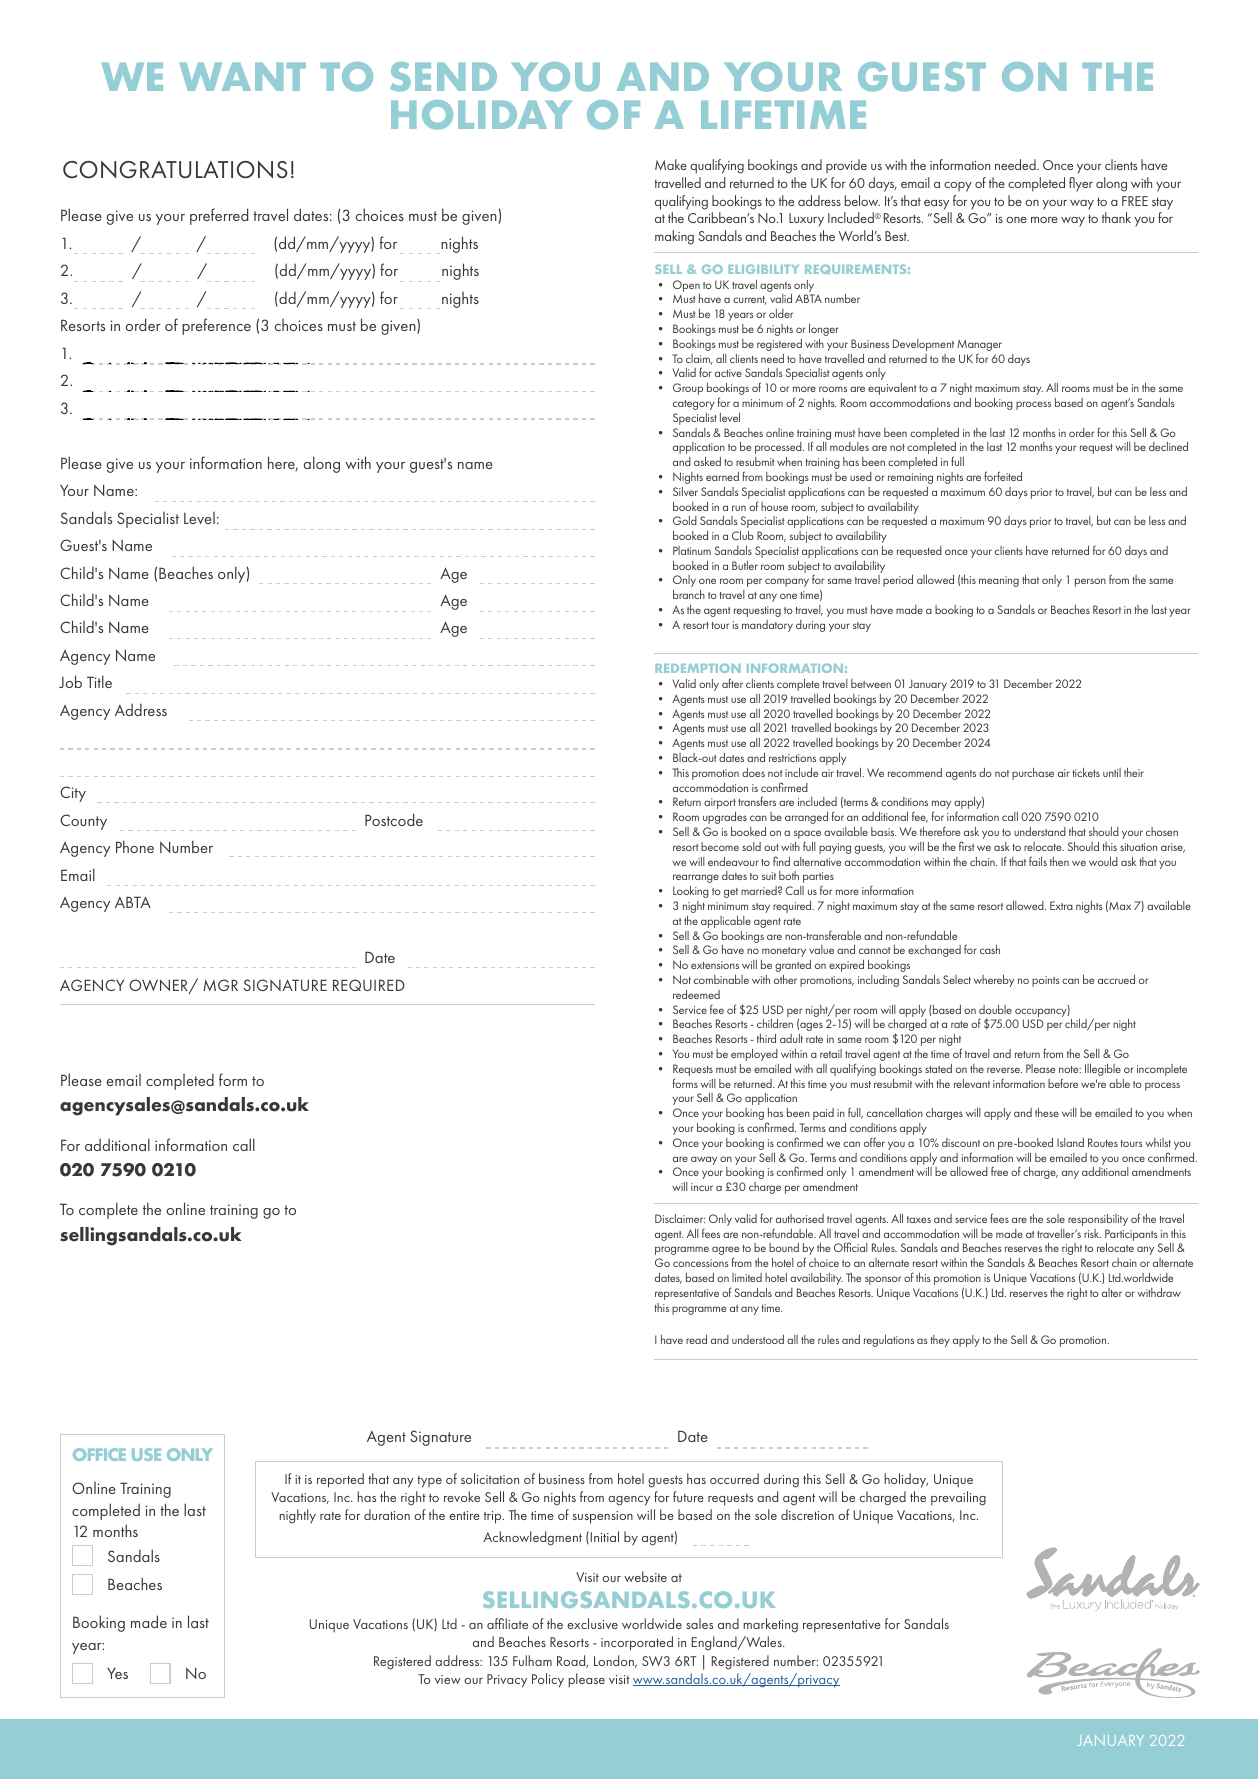  I want to click on prevailing, so click(958, 1498).
